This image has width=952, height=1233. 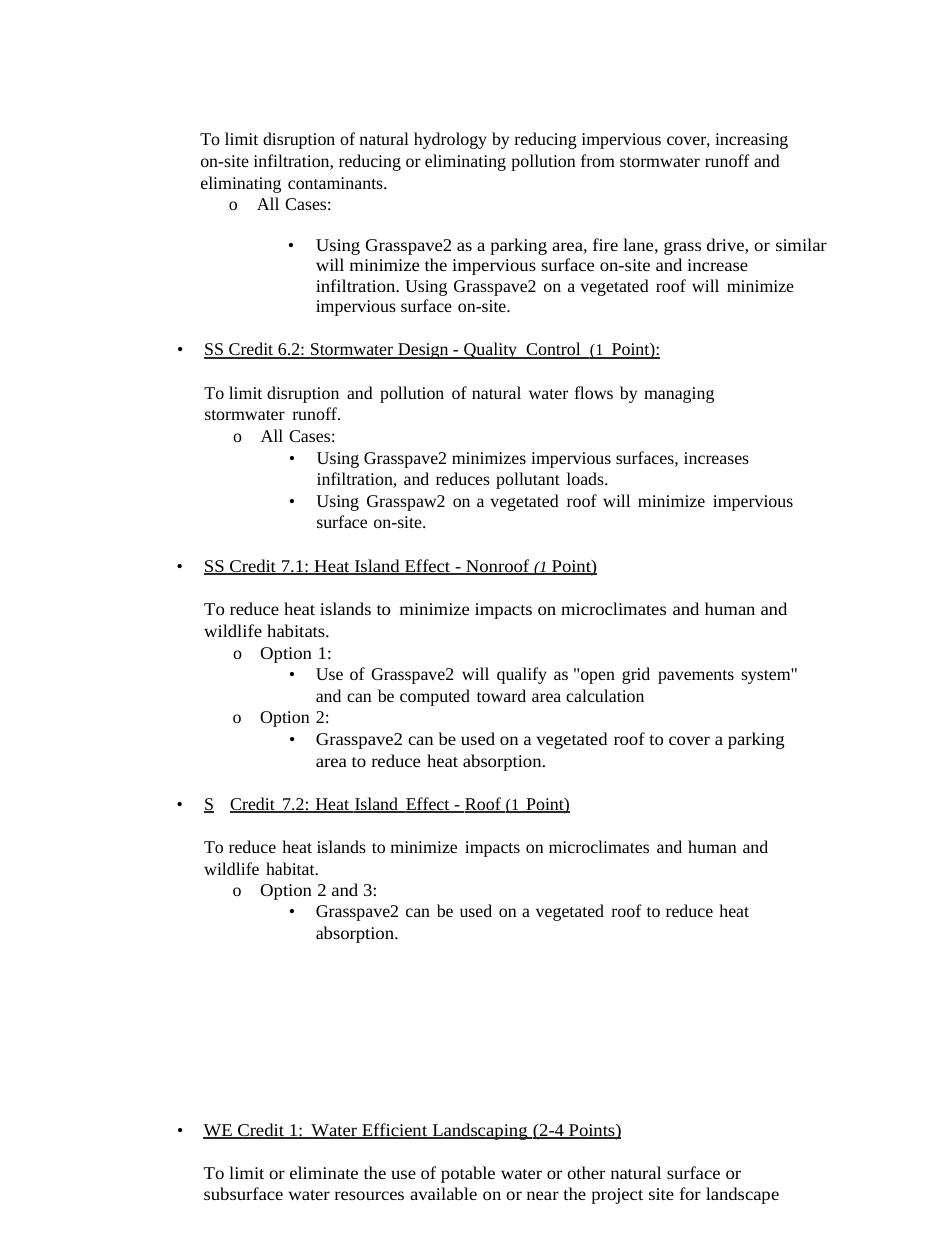 What do you see at coordinates (395, 1131) in the image?
I see `Efficient` at bounding box center [395, 1131].
